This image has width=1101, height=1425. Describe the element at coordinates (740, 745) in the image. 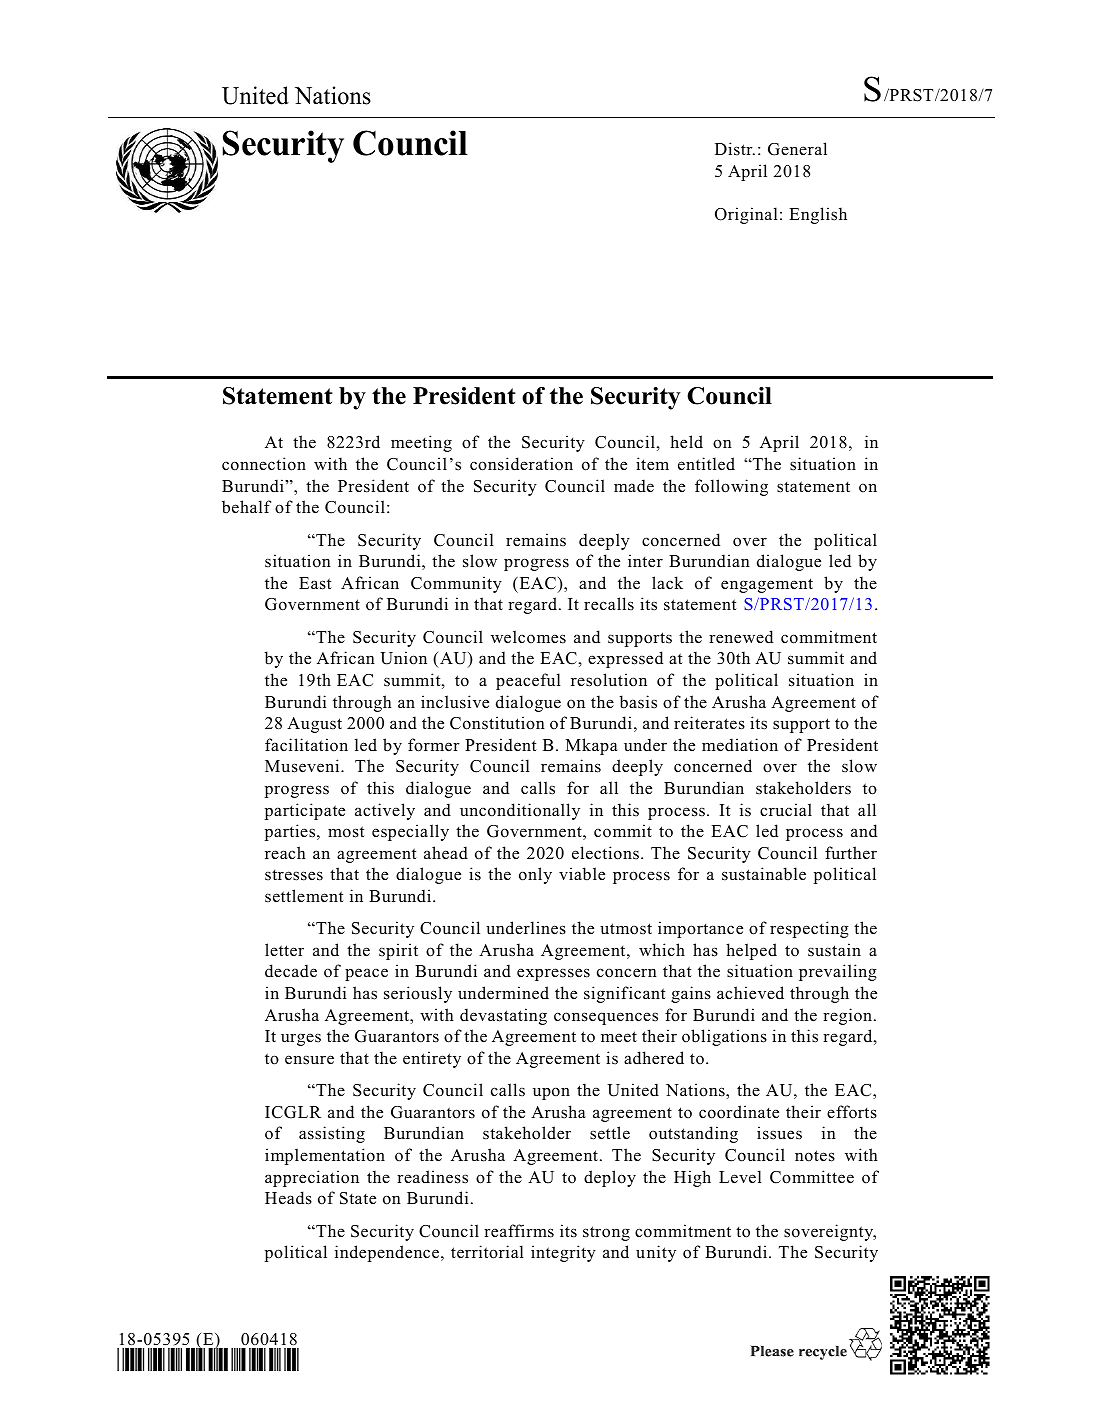

I see `mediation` at that location.
